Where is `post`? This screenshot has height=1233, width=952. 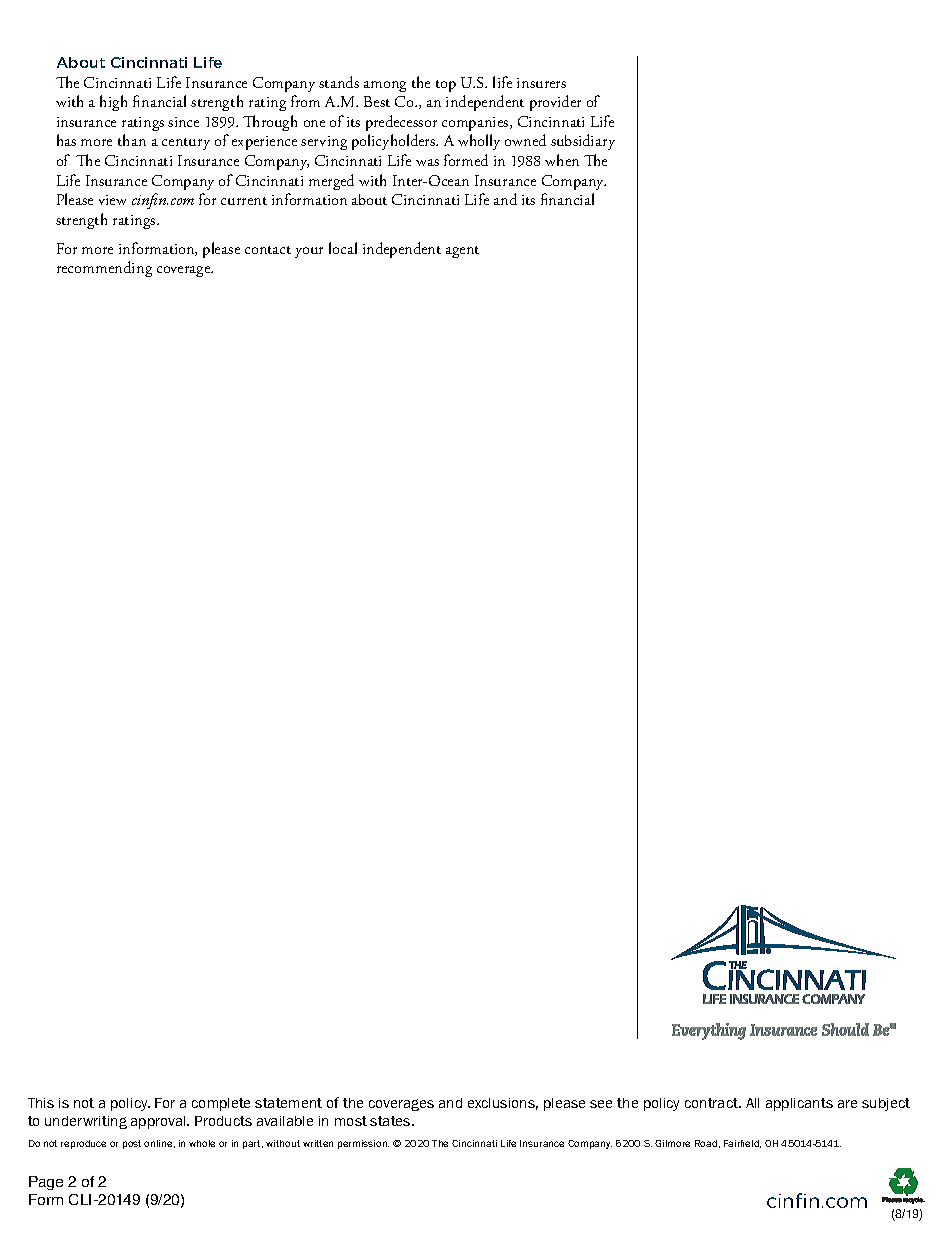 post is located at coordinates (132, 1144).
